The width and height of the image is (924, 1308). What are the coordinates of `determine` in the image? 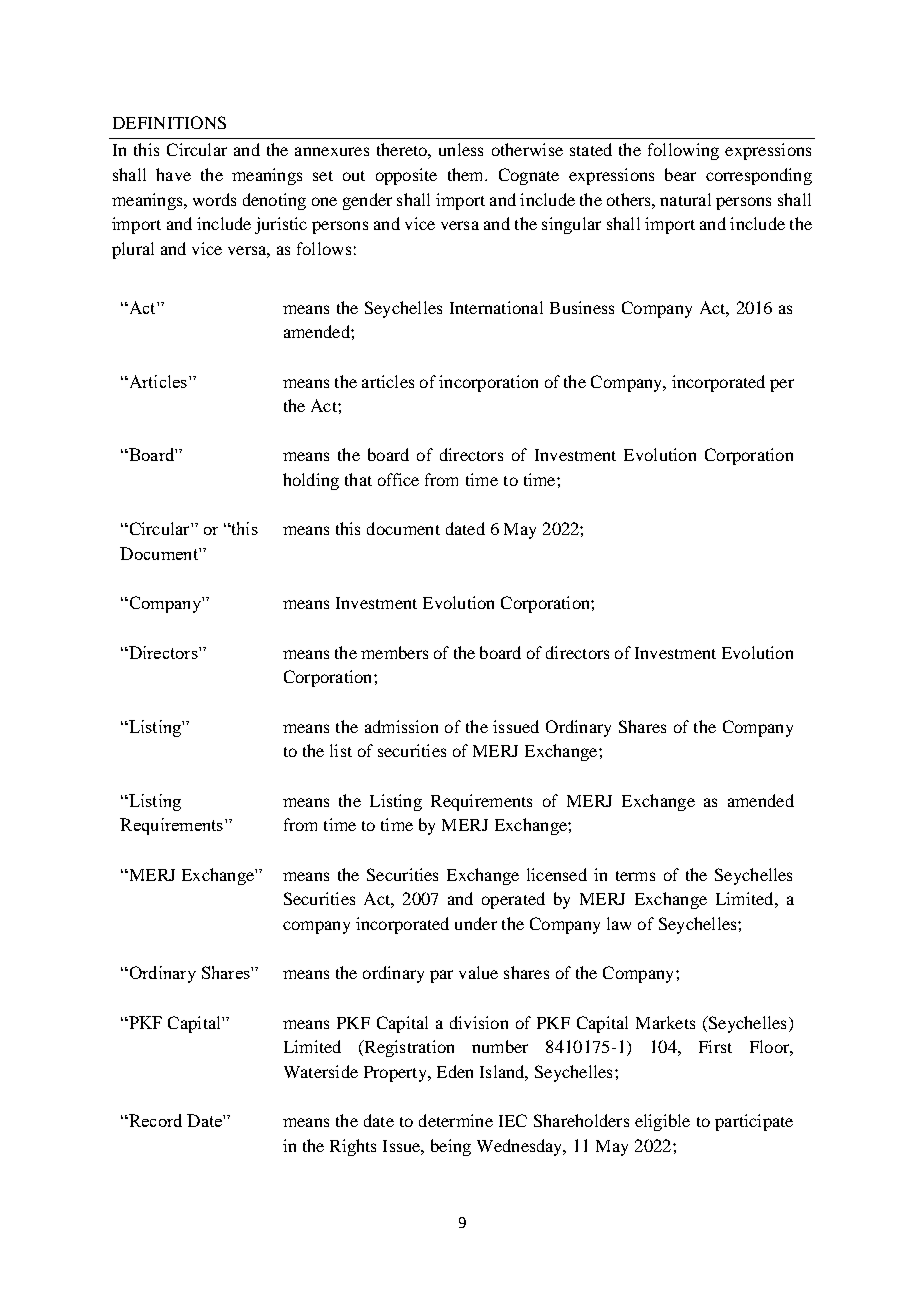 It's located at (456, 1120).
